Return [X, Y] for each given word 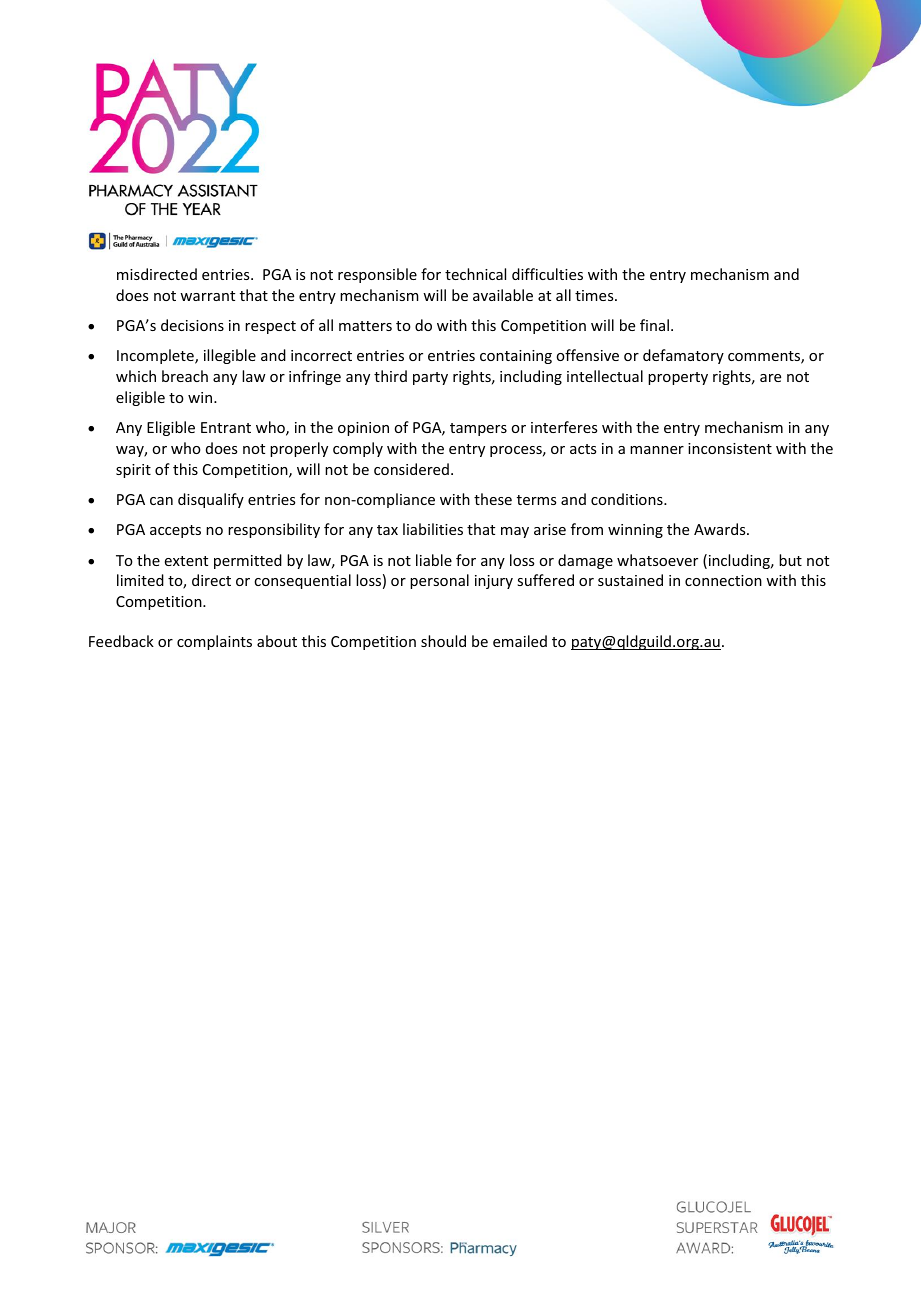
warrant [207, 296]
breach [185, 376]
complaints [214, 642]
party [430, 378]
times [595, 295]
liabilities [433, 529]
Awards [721, 529]
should [443, 641]
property [678, 378]
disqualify [211, 500]
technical [475, 274]
